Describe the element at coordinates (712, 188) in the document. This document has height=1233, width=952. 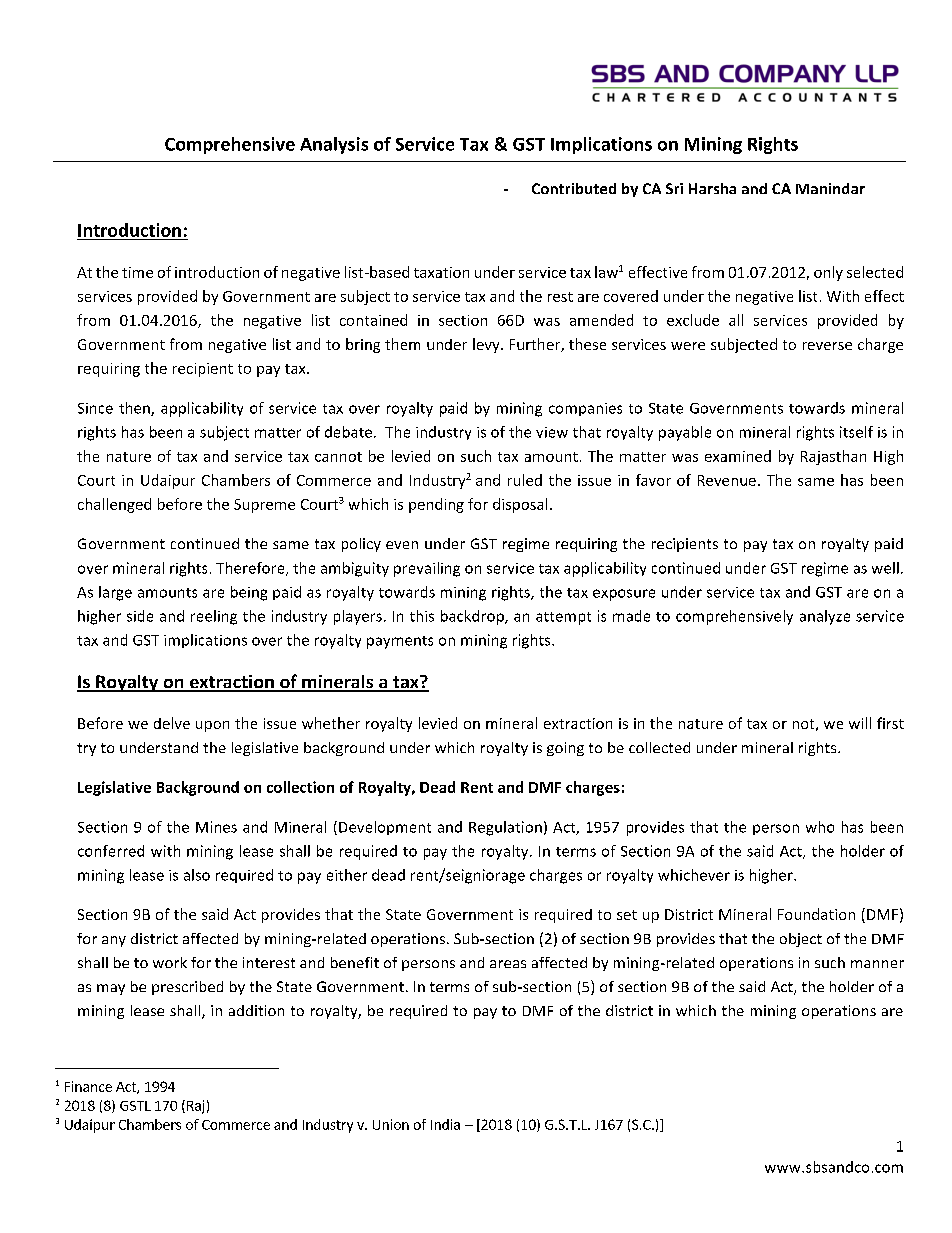
I see `Harsha` at that location.
